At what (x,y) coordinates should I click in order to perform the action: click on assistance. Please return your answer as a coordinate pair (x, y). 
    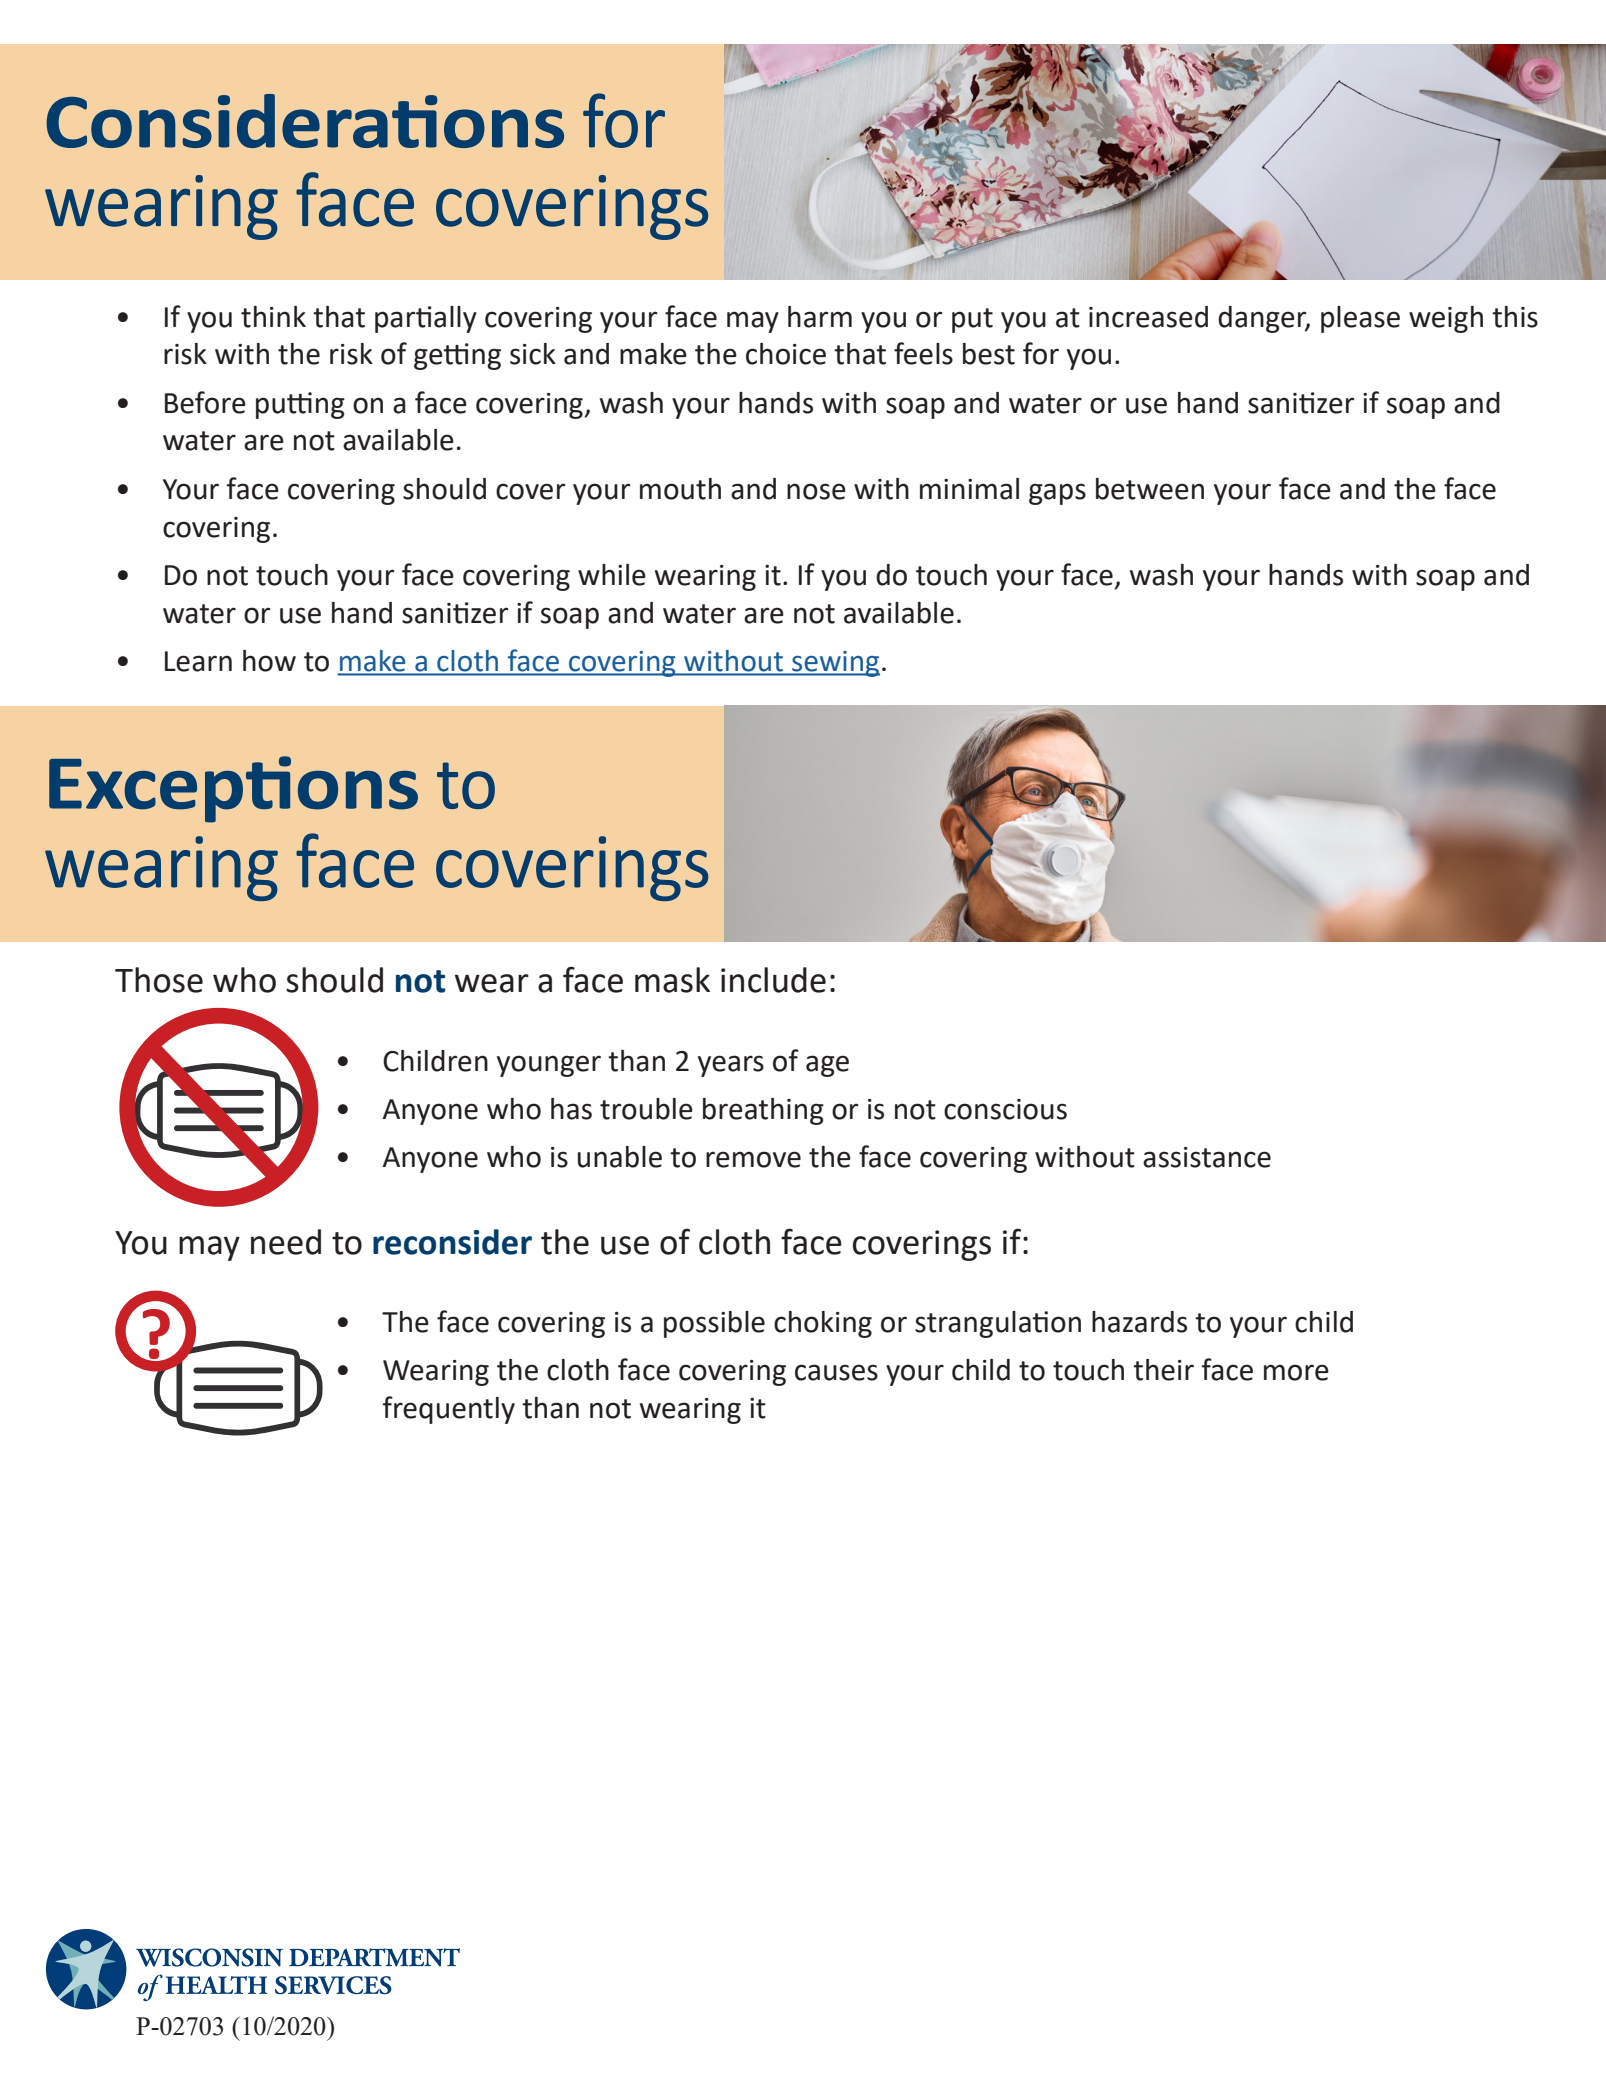
    Looking at the image, I should click on (1207, 1157).
